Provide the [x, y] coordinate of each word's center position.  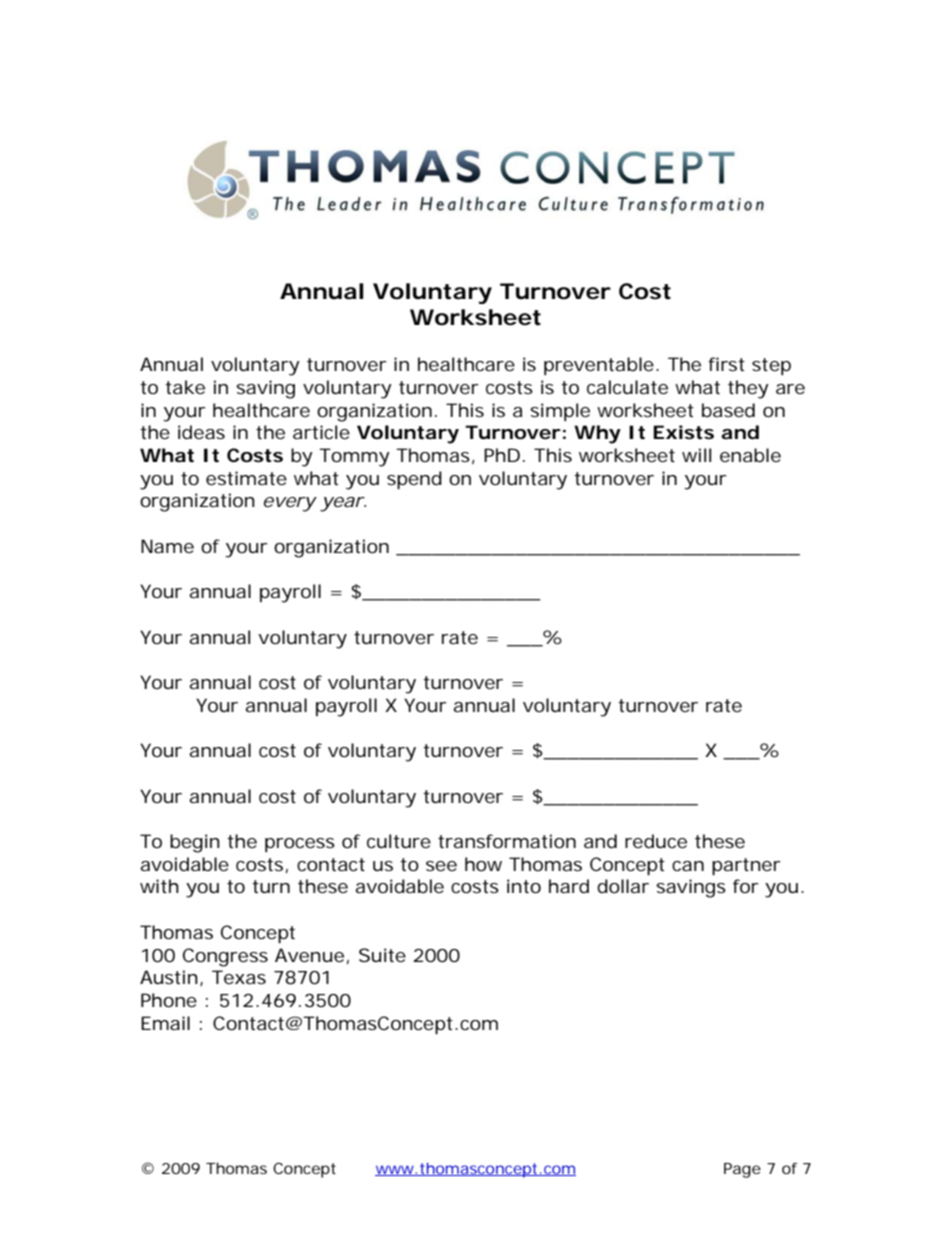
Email [165, 1023]
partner [746, 866]
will [696, 455]
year [341, 504]
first [726, 364]
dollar [623, 886]
